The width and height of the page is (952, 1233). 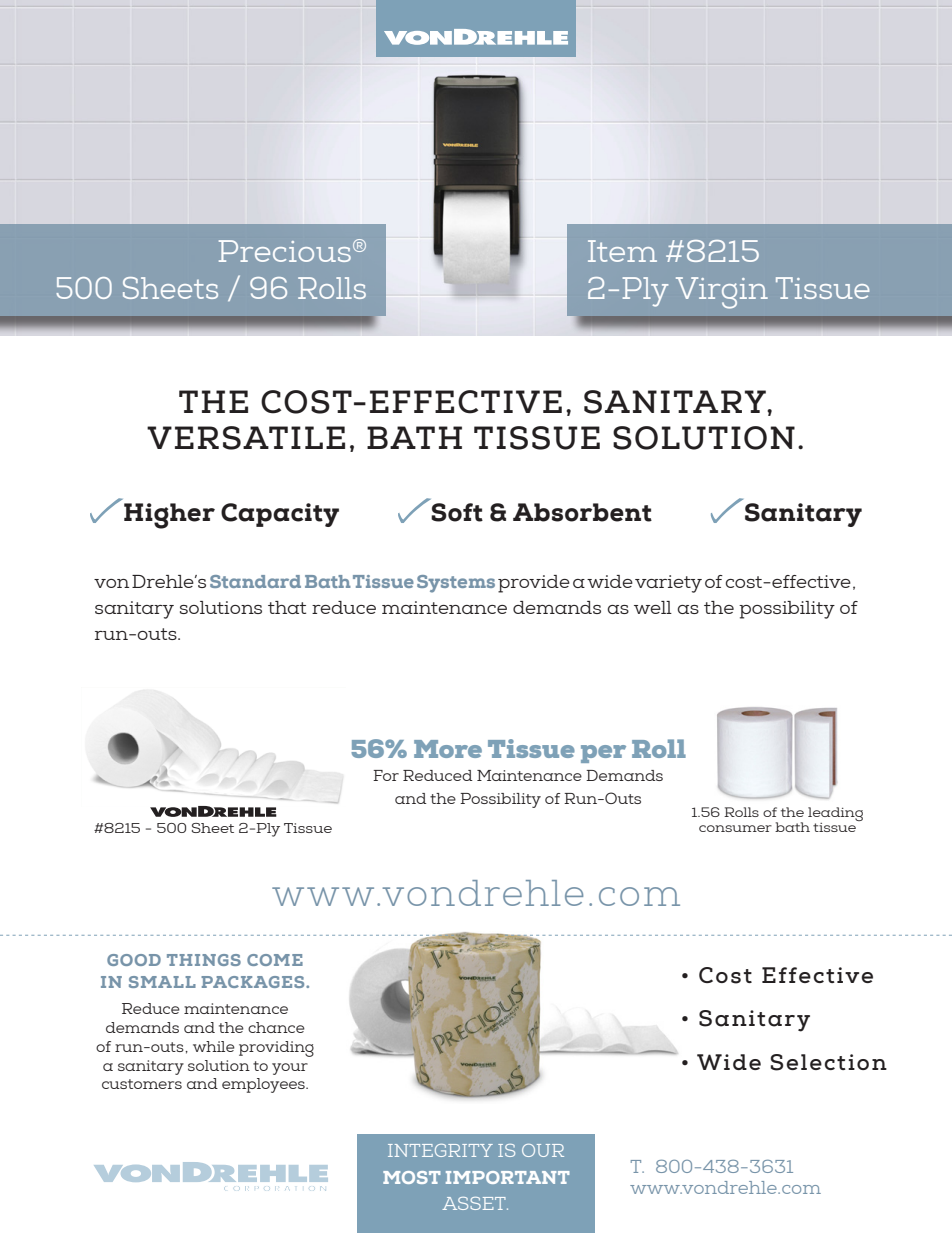 I want to click on consumer, so click(x=735, y=828).
